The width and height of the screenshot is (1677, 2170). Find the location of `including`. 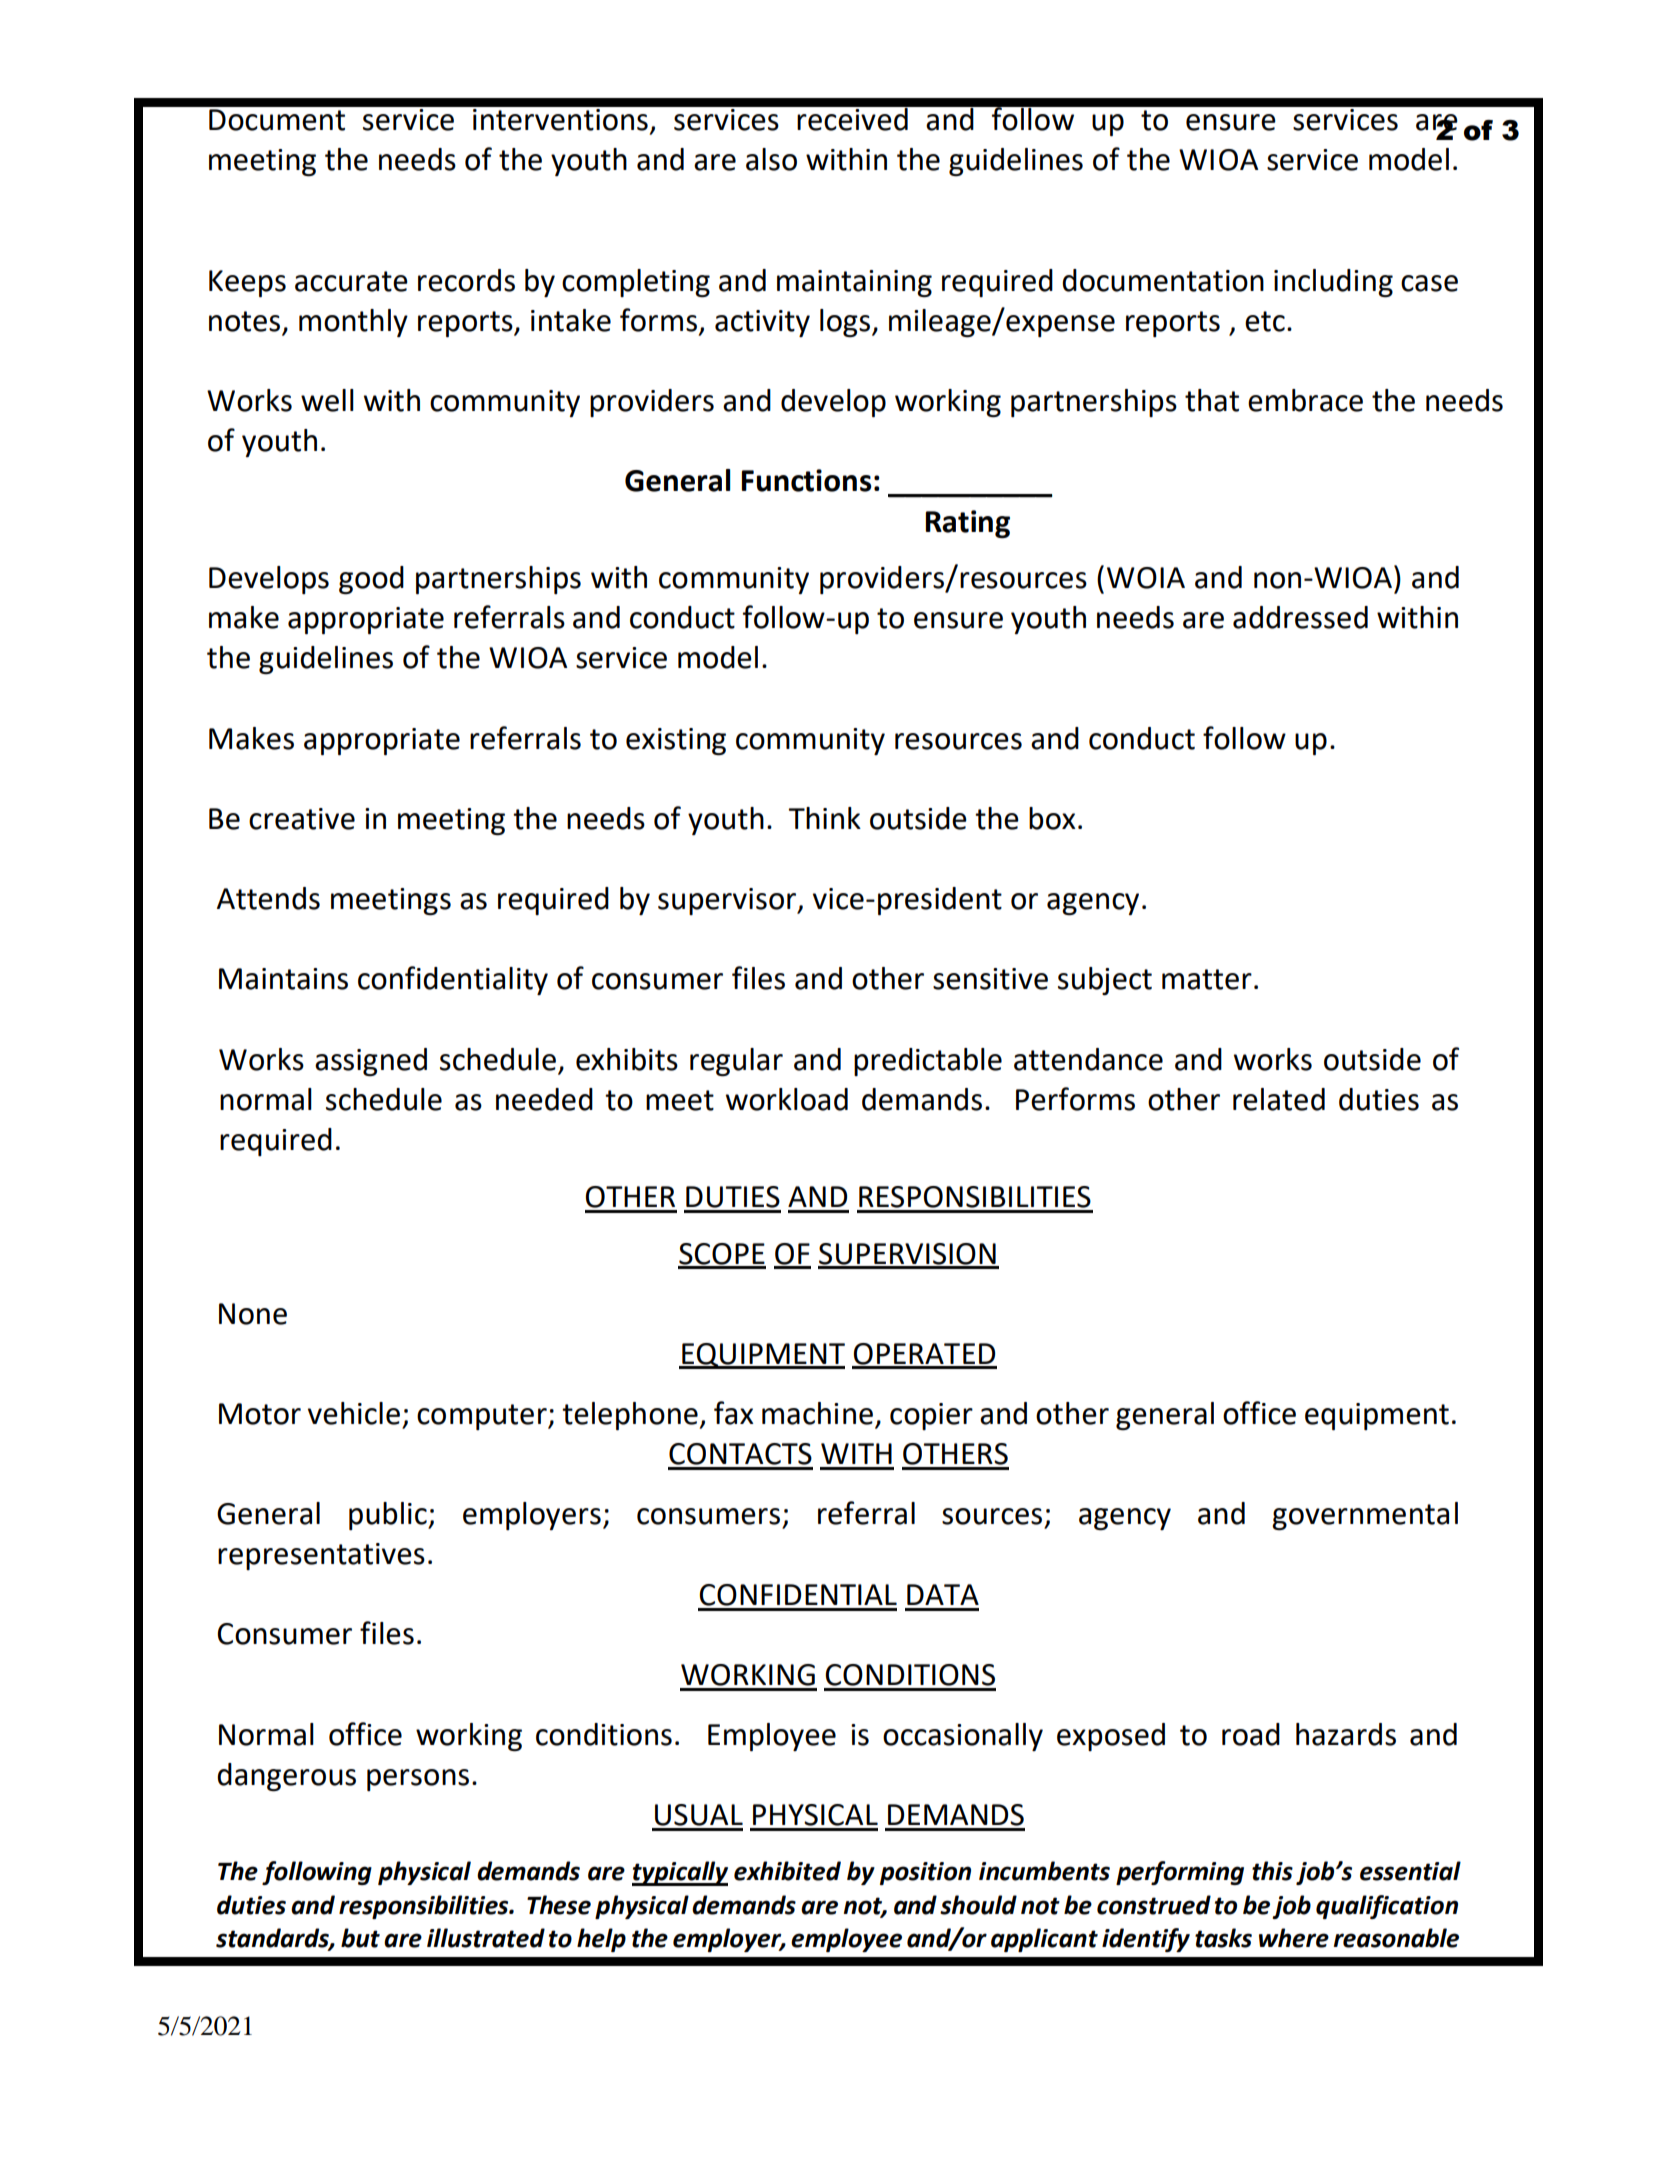

including is located at coordinates (1333, 283).
